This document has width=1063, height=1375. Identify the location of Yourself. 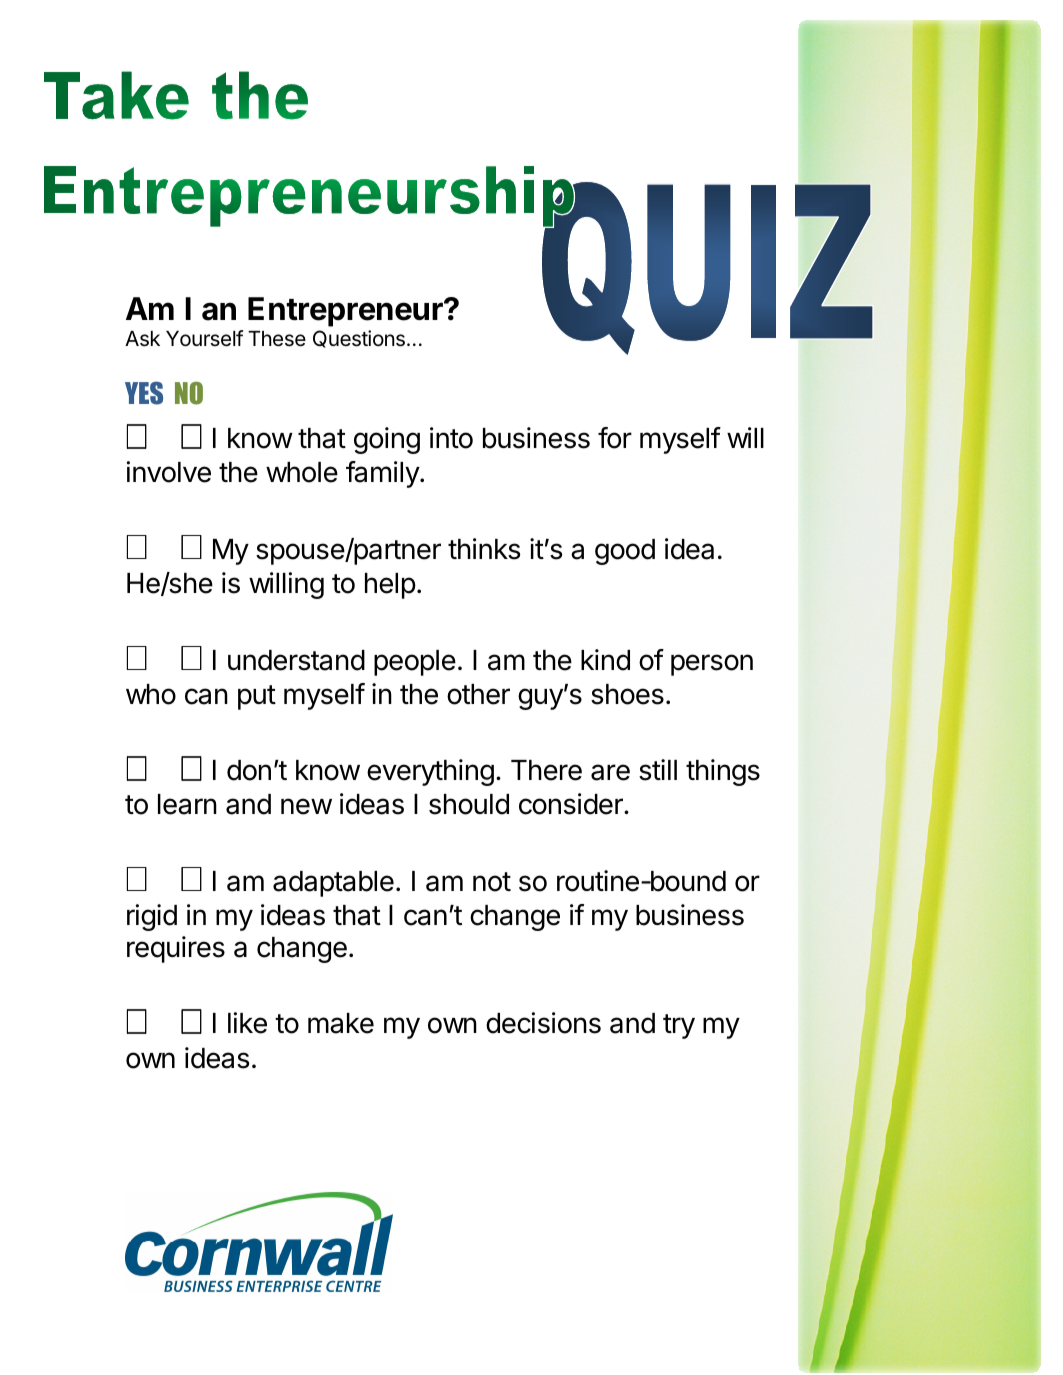
(204, 338).
